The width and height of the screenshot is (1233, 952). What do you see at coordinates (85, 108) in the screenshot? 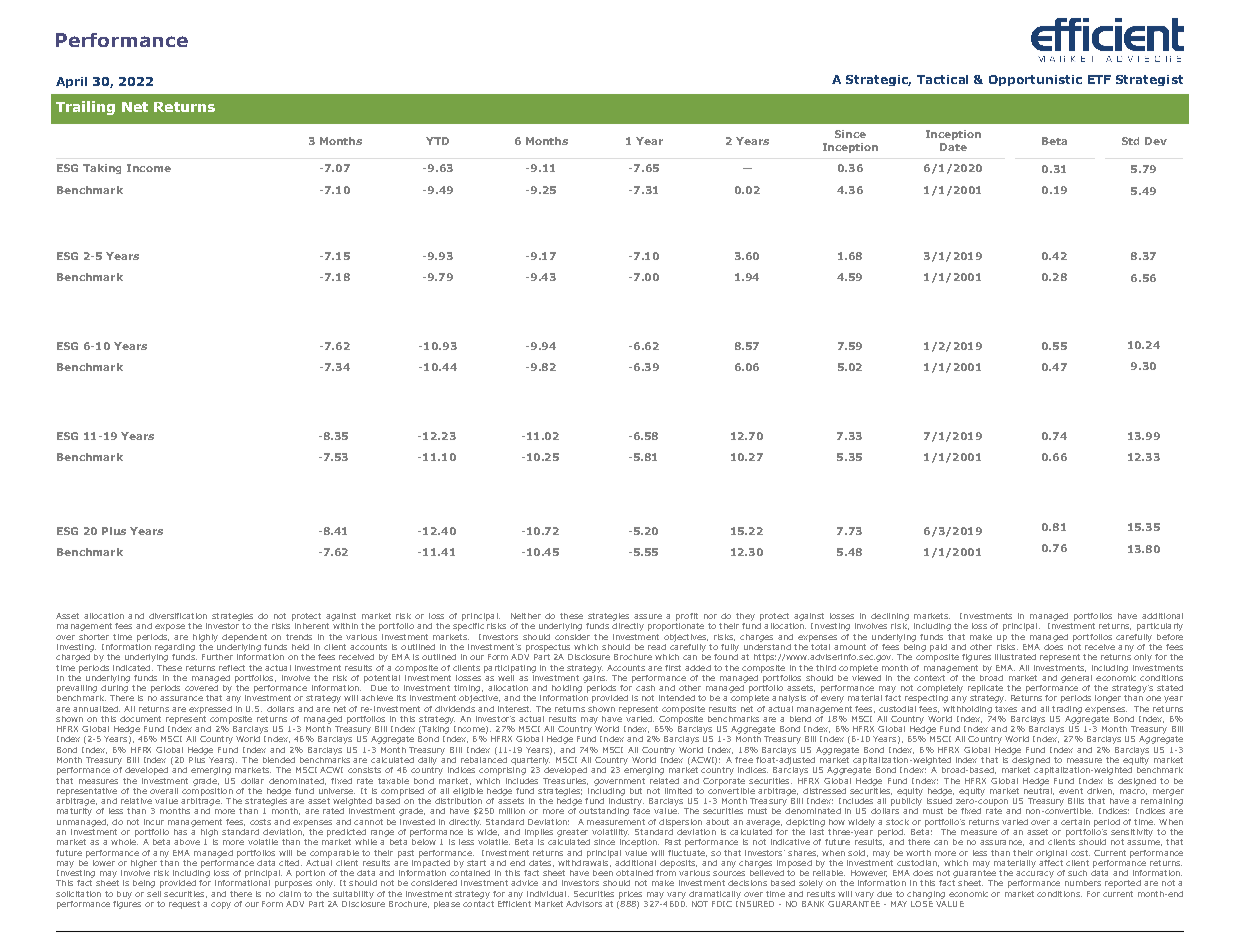
I see `Trailing` at bounding box center [85, 108].
